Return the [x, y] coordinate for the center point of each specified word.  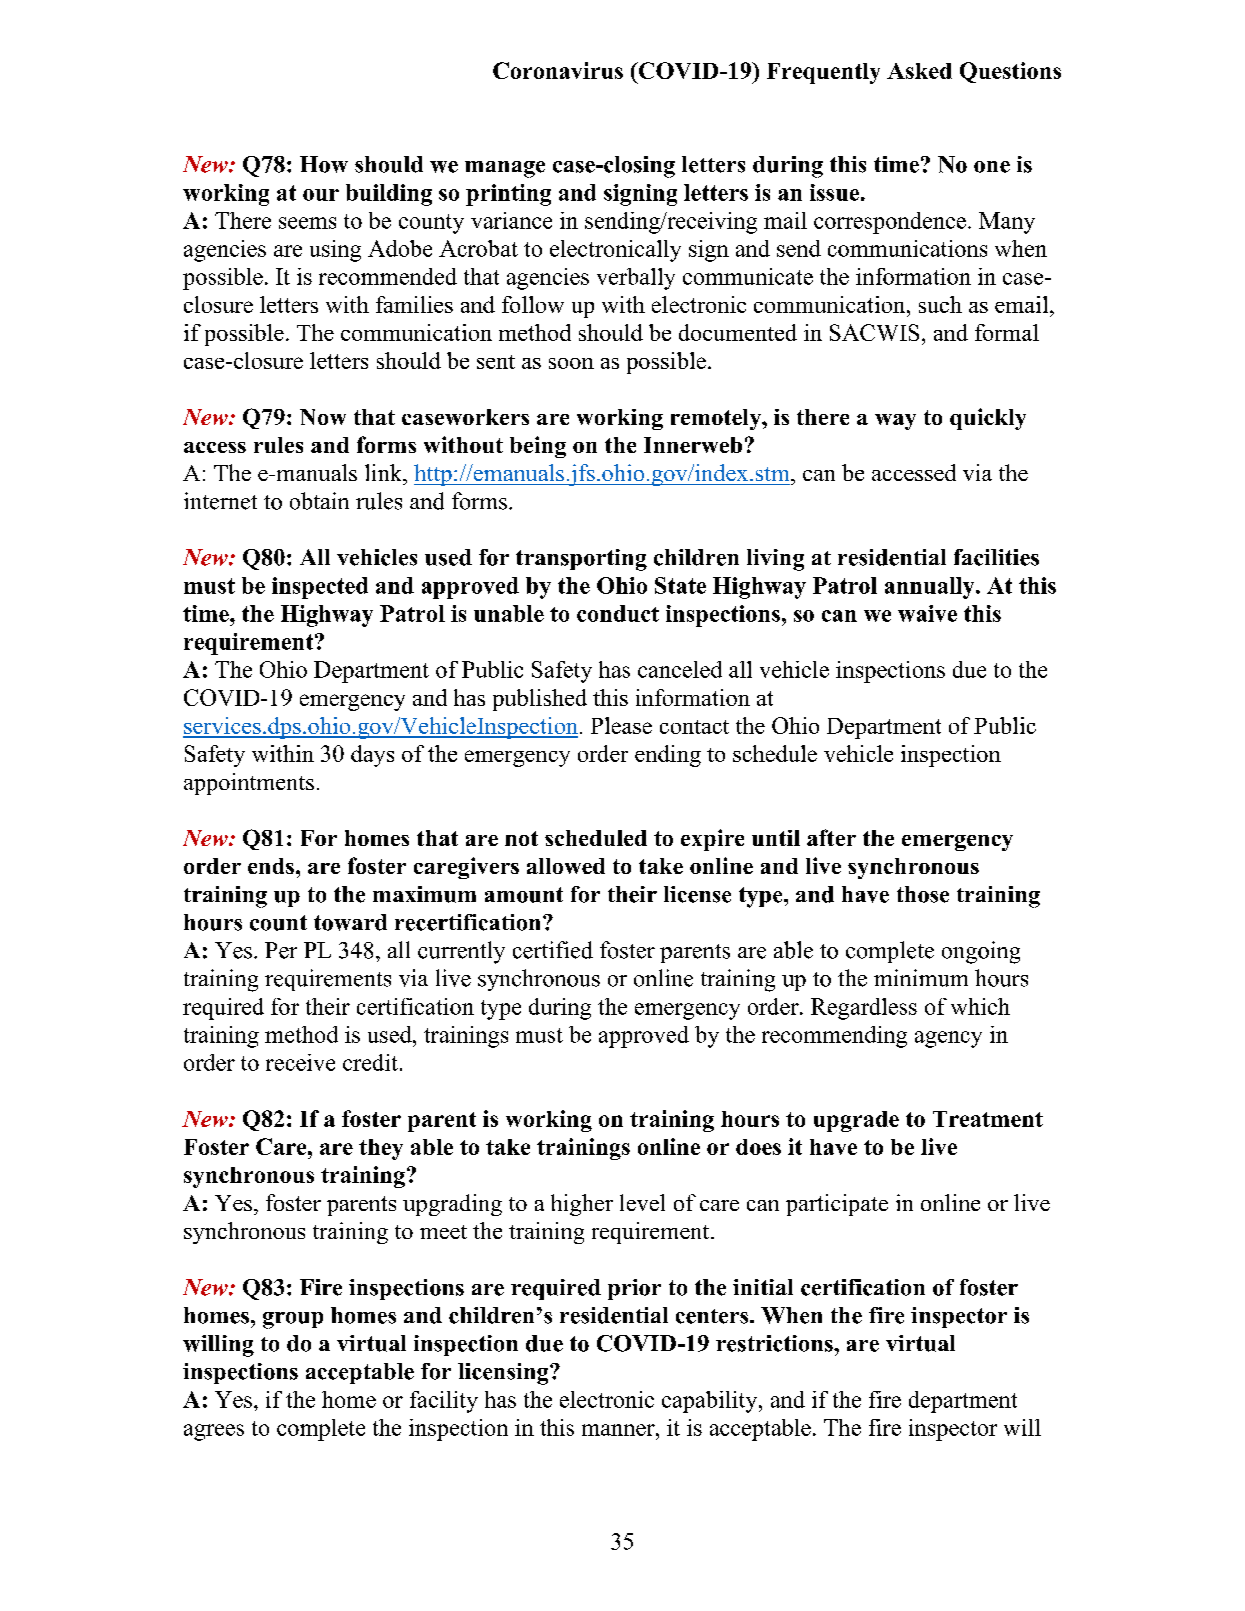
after [831, 837]
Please [621, 725]
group [293, 1320]
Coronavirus [558, 70]
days [372, 756]
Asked [919, 71]
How [324, 164]
